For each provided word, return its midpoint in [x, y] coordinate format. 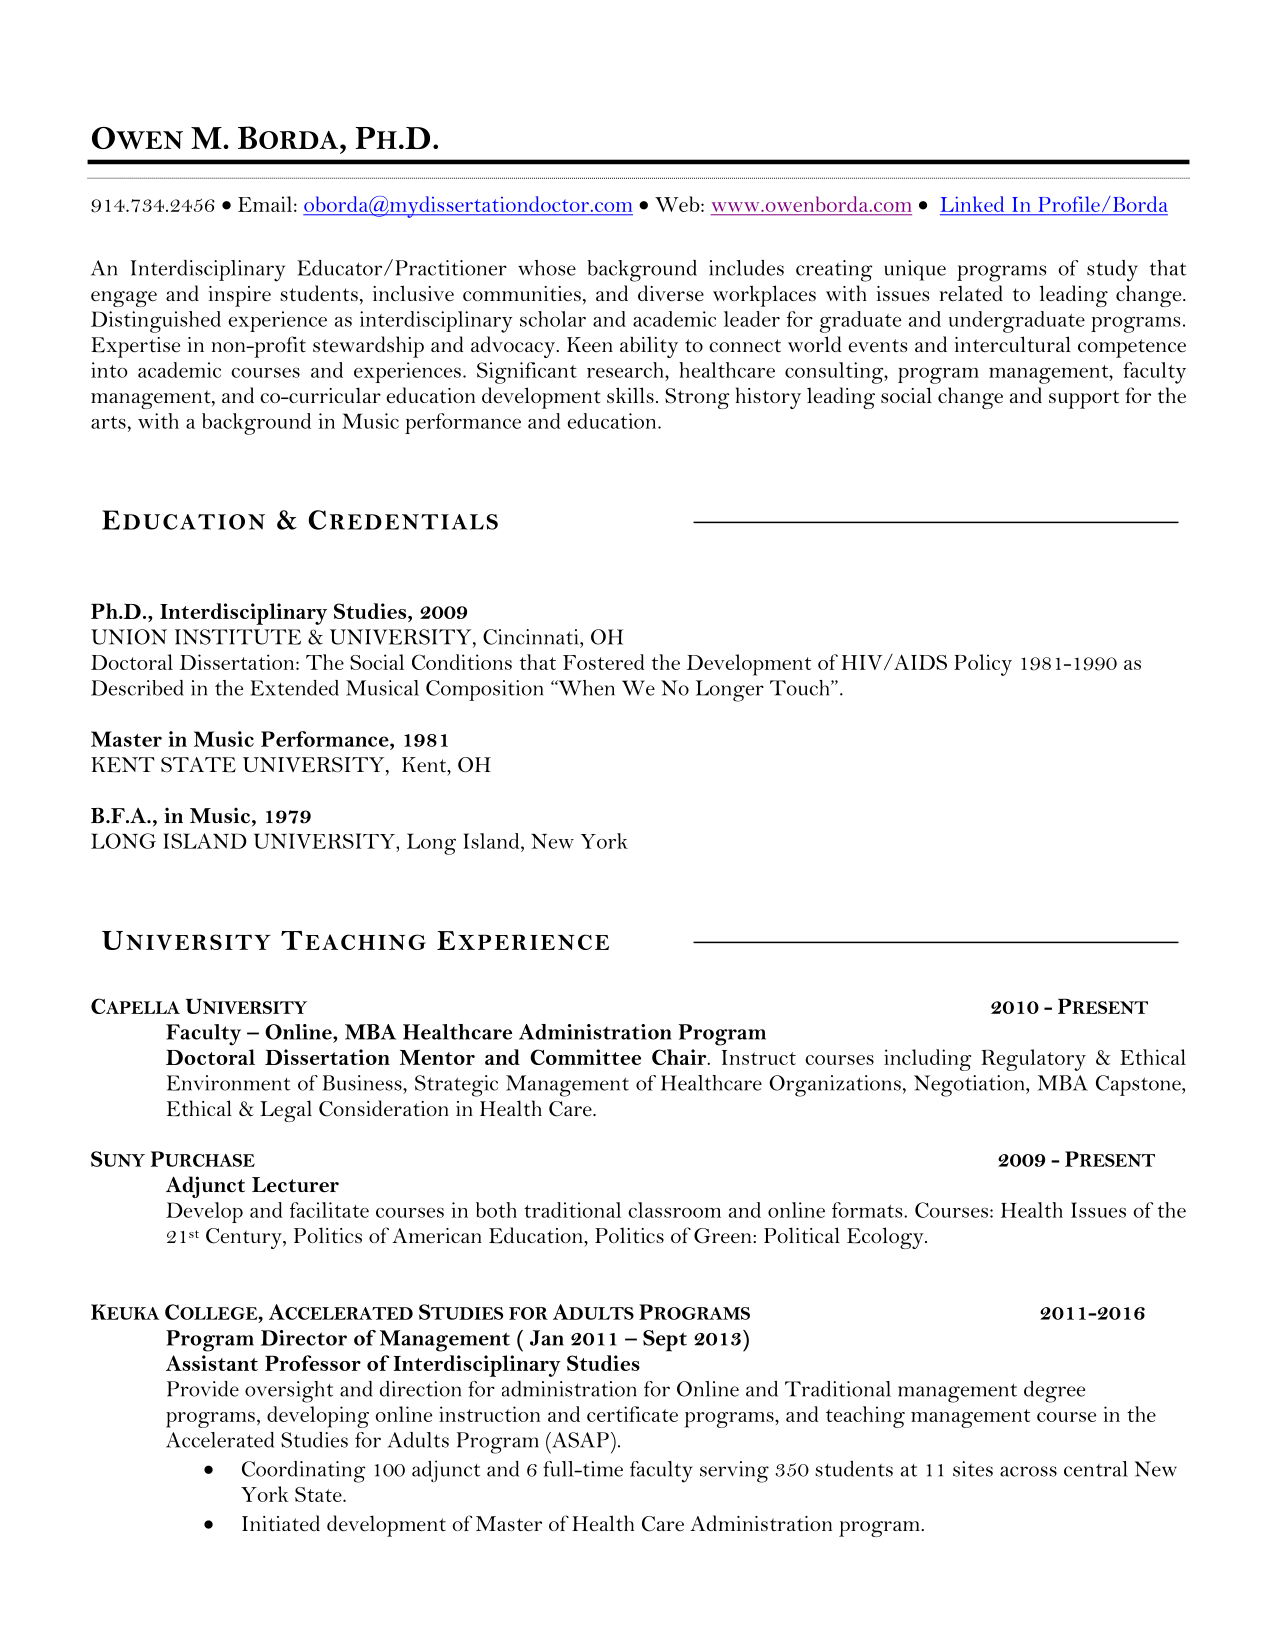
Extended [294, 688]
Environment [228, 1083]
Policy [983, 665]
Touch [801, 688]
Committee [585, 1057]
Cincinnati [532, 637]
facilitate [329, 1210]
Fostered [603, 662]
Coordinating [304, 1472]
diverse [671, 293]
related [971, 293]
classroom [674, 1210]
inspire [240, 296]
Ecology [886, 1238]
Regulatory [1033, 1060]
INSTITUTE [238, 637]
